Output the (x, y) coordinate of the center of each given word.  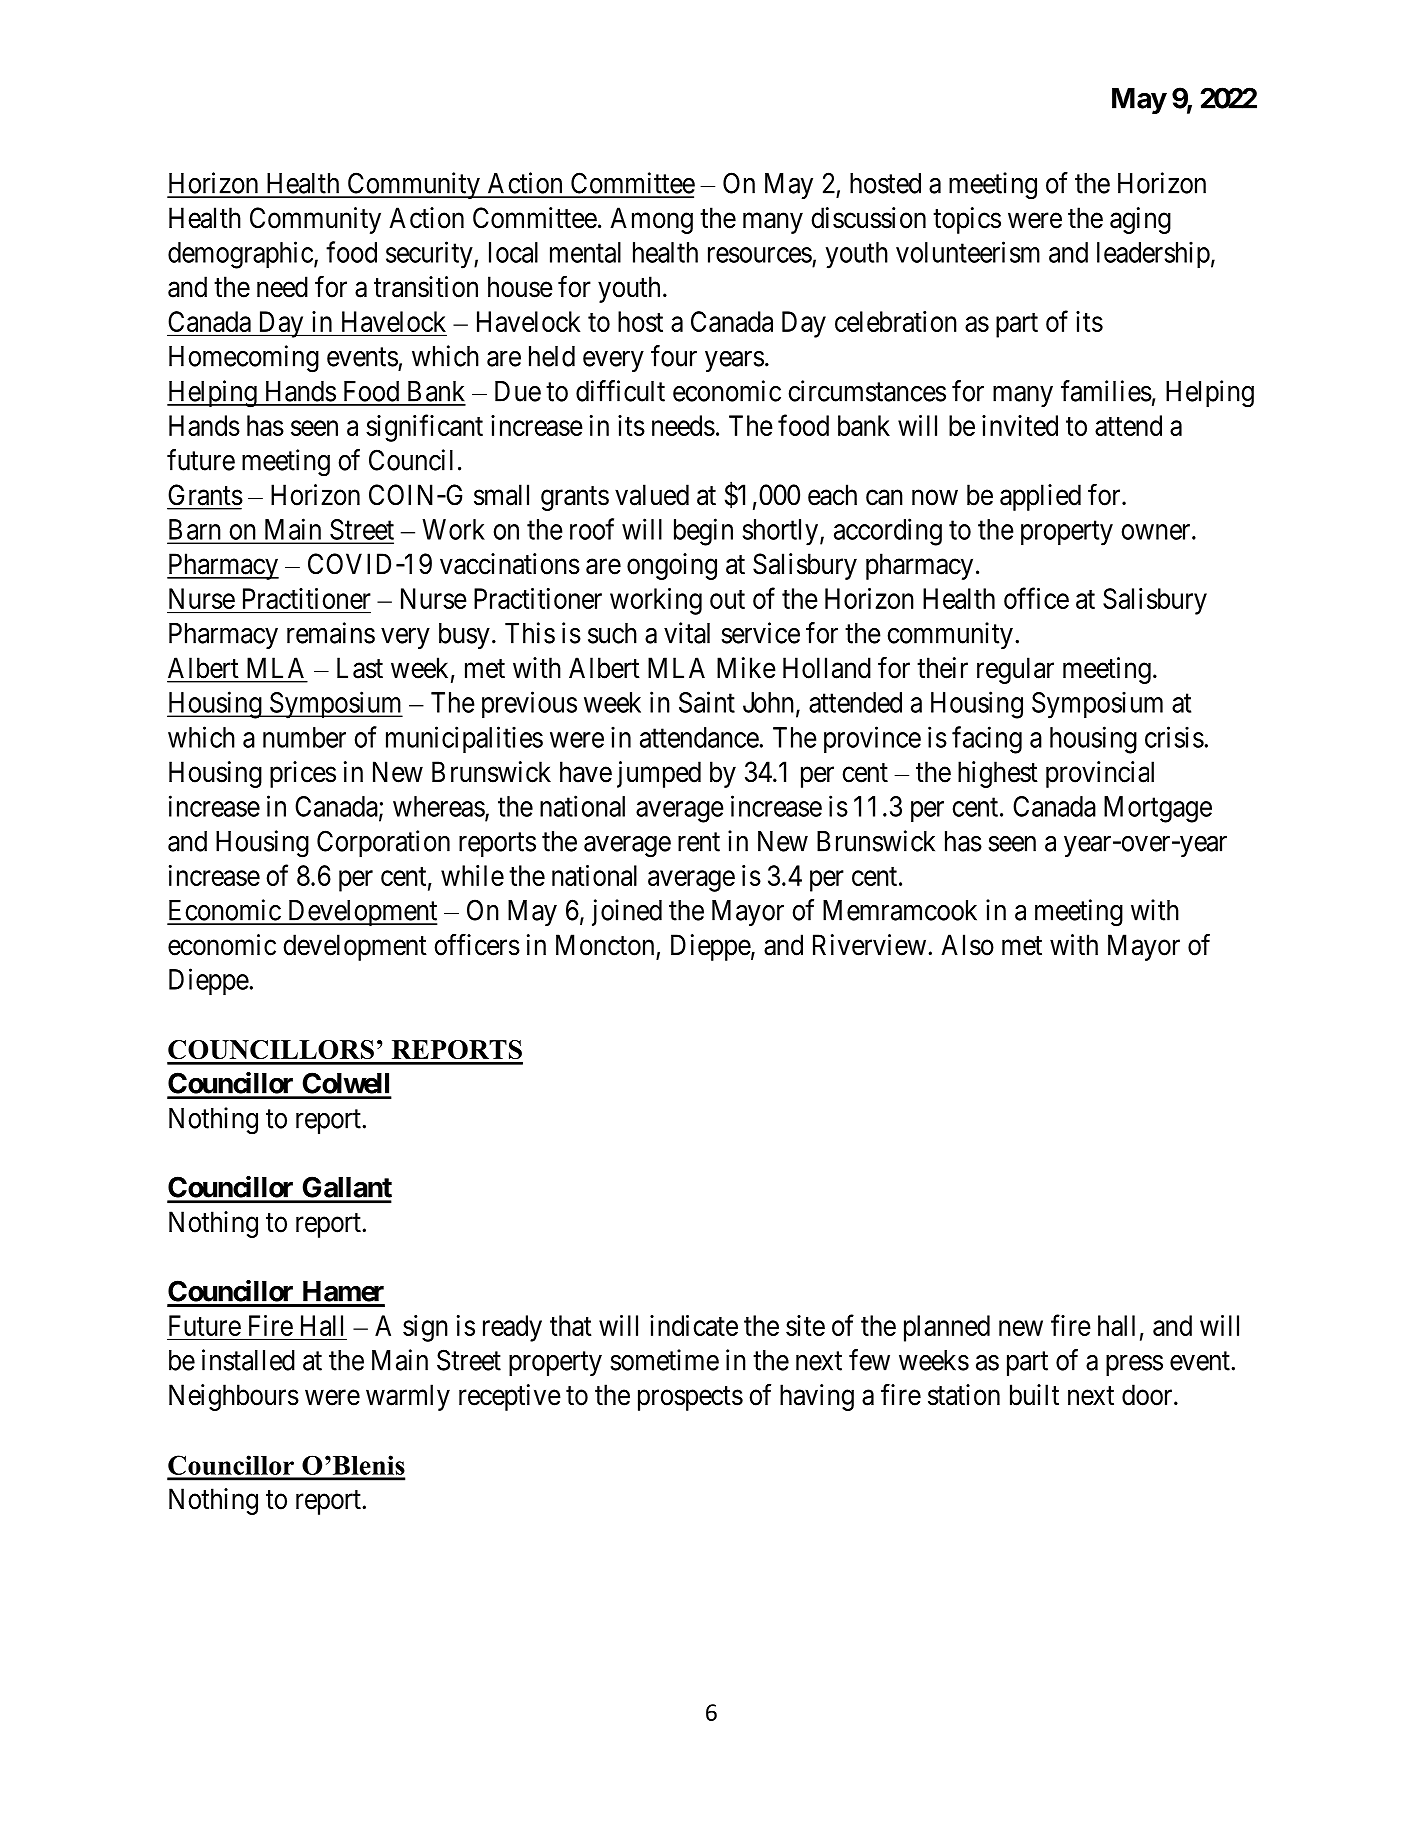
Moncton (605, 945)
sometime (665, 1360)
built (1034, 1395)
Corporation (383, 843)
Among (651, 220)
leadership (1153, 254)
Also (967, 945)
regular (1015, 670)
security (430, 255)
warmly (408, 1397)
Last (360, 668)
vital (687, 633)
